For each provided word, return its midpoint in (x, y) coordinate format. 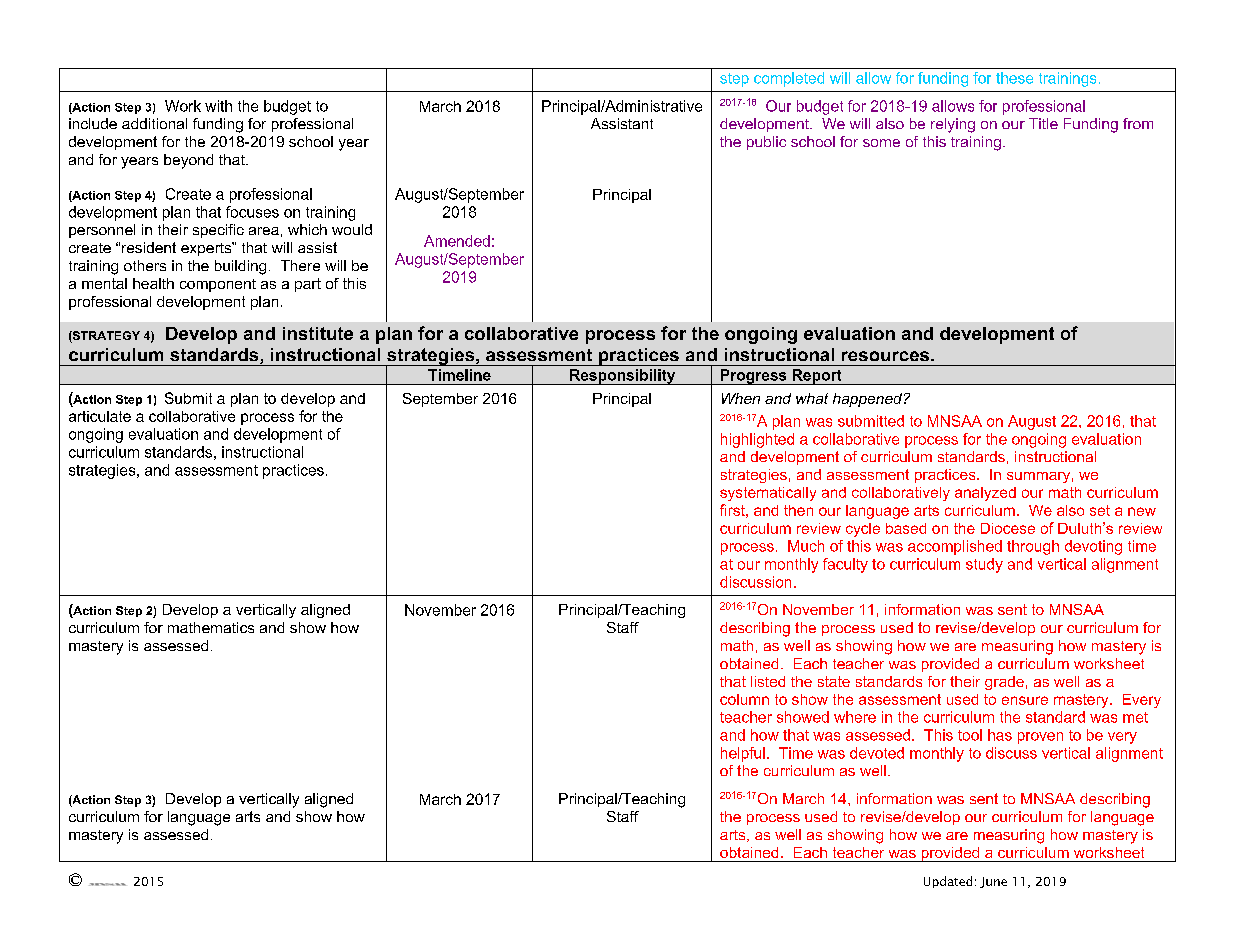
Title (1043, 123)
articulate (100, 416)
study (984, 565)
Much (806, 546)
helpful (743, 754)
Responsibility (623, 377)
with (218, 106)
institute (318, 333)
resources (885, 356)
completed (789, 79)
